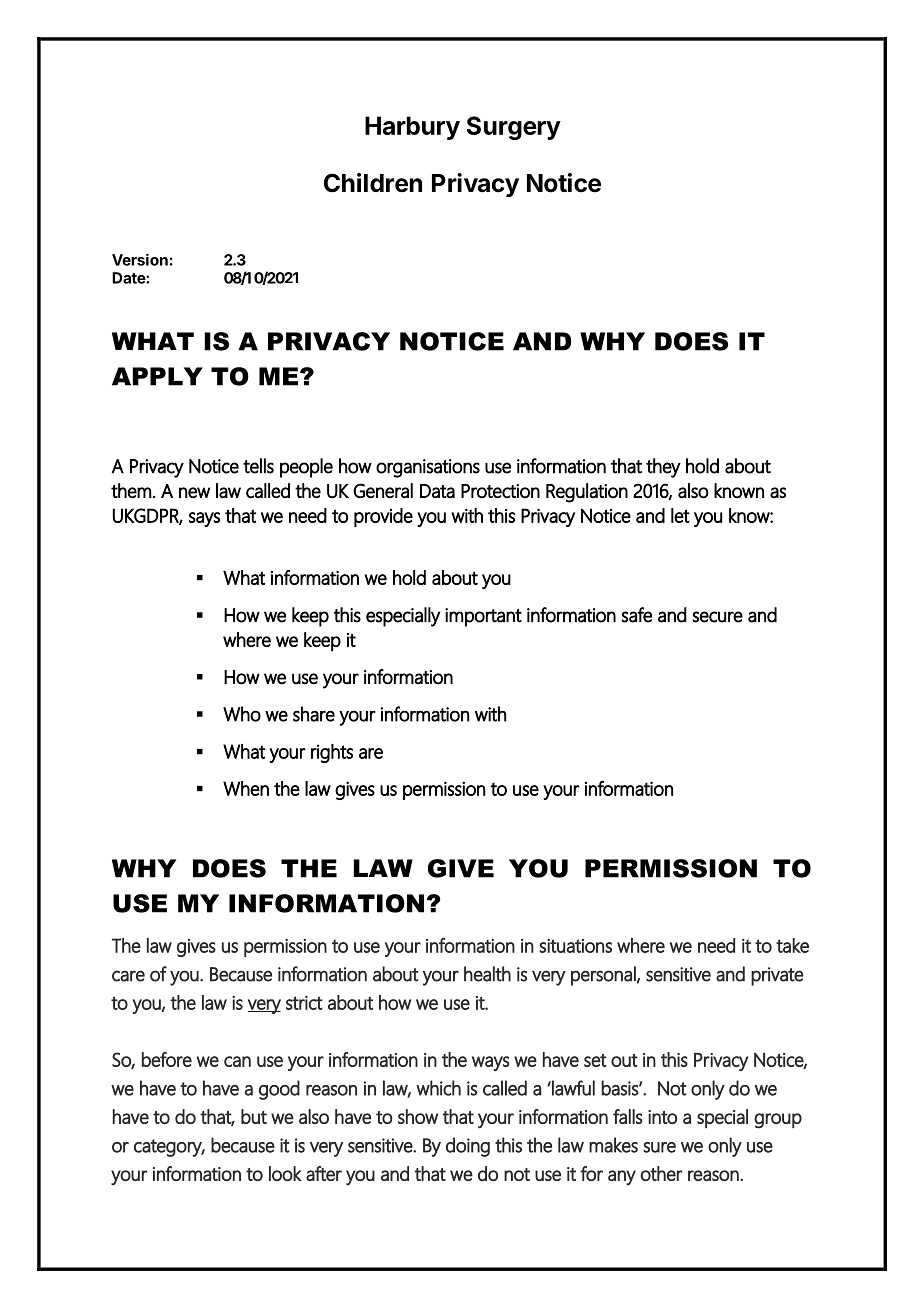 This screenshot has width=924, height=1308. Describe the element at coordinates (717, 617) in the screenshot. I see `secure` at that location.
